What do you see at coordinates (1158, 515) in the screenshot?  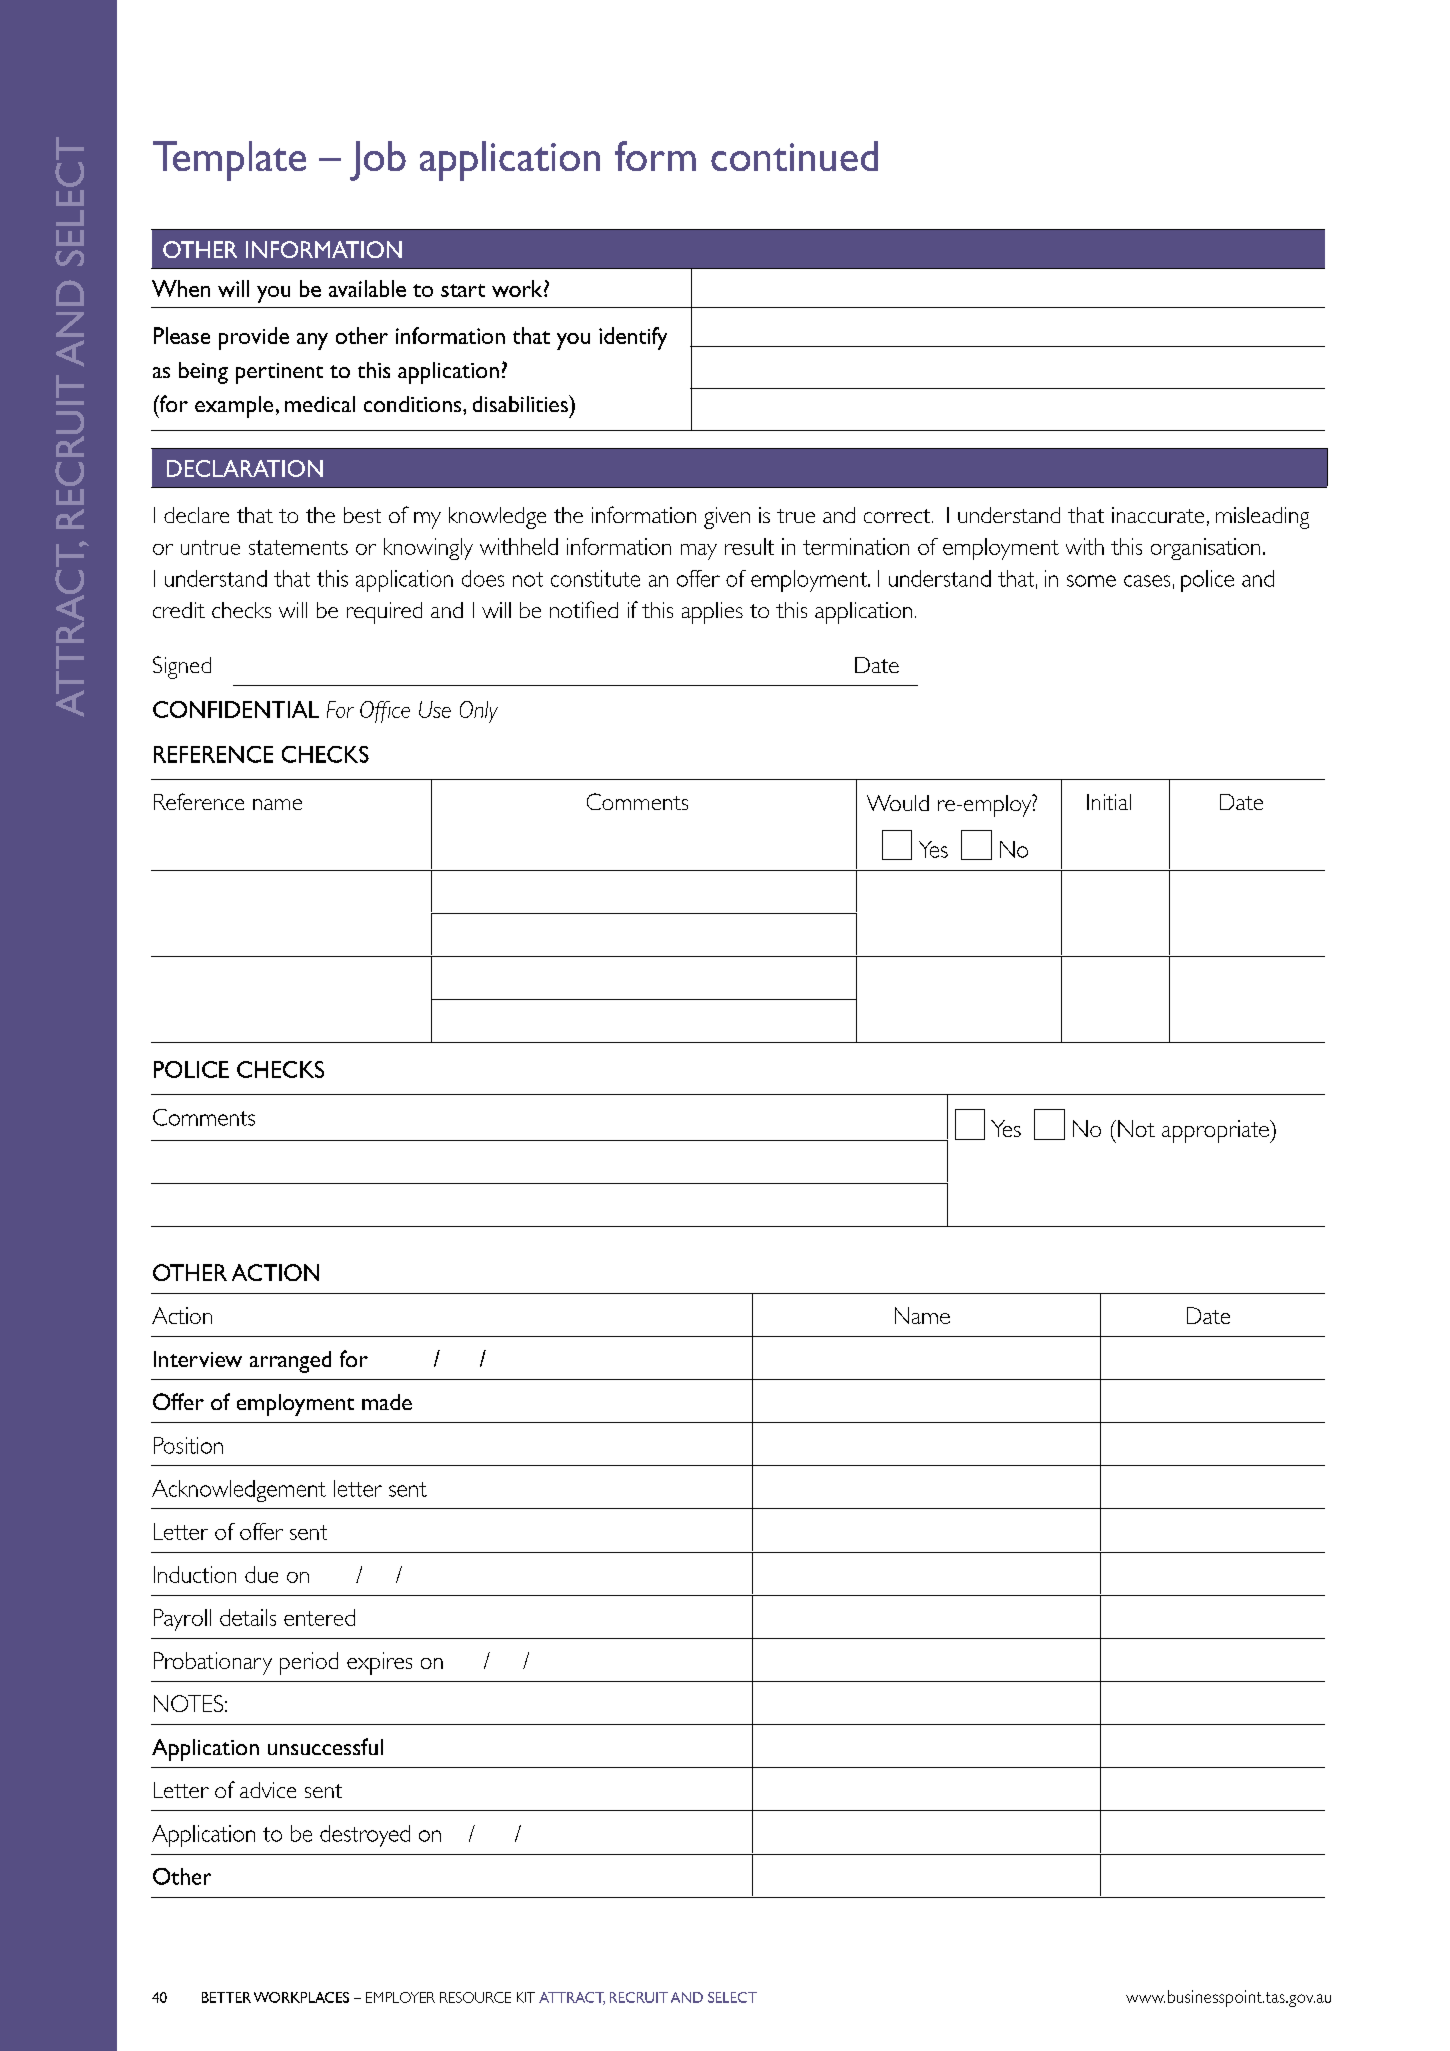 I see `inaccurate` at bounding box center [1158, 515].
